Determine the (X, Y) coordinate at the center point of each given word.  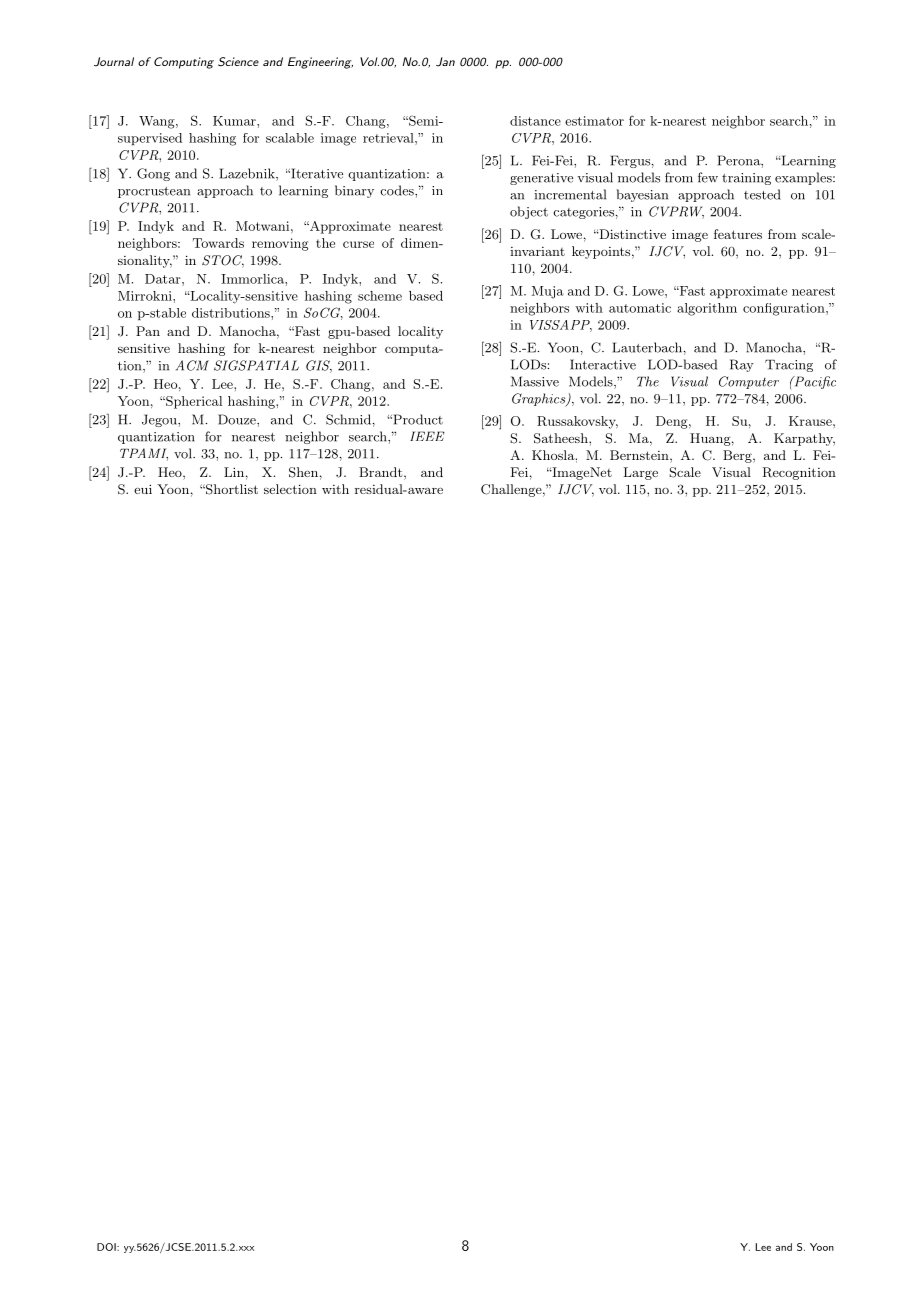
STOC (223, 261)
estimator (594, 121)
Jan (445, 62)
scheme (380, 296)
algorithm (707, 309)
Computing (184, 63)
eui (143, 489)
